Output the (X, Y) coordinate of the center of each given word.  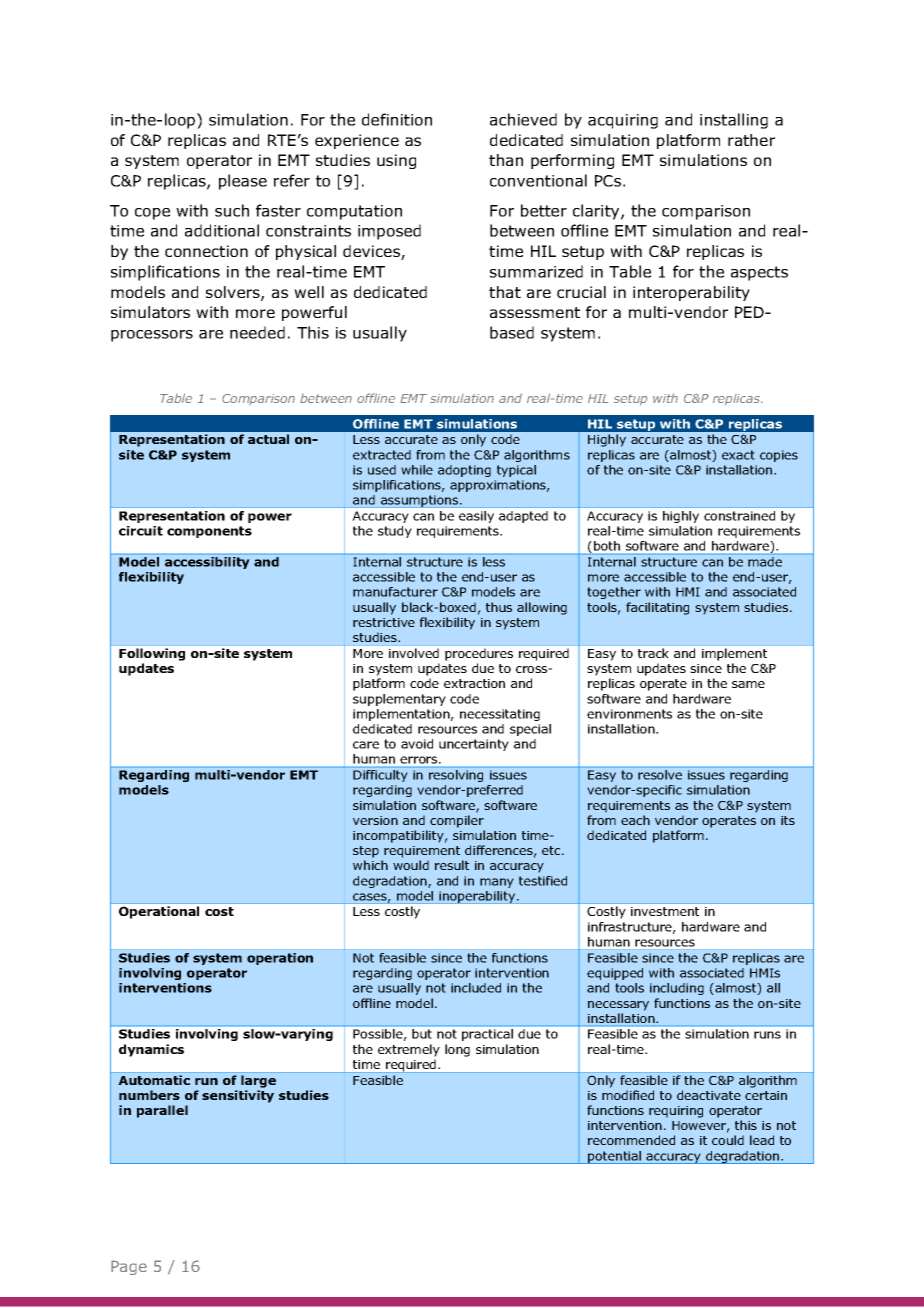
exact (738, 455)
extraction (474, 683)
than (506, 160)
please (243, 182)
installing (734, 121)
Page (129, 1267)
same (748, 684)
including (677, 989)
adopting (464, 471)
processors (152, 336)
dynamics (151, 1050)
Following (152, 654)
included (476, 988)
